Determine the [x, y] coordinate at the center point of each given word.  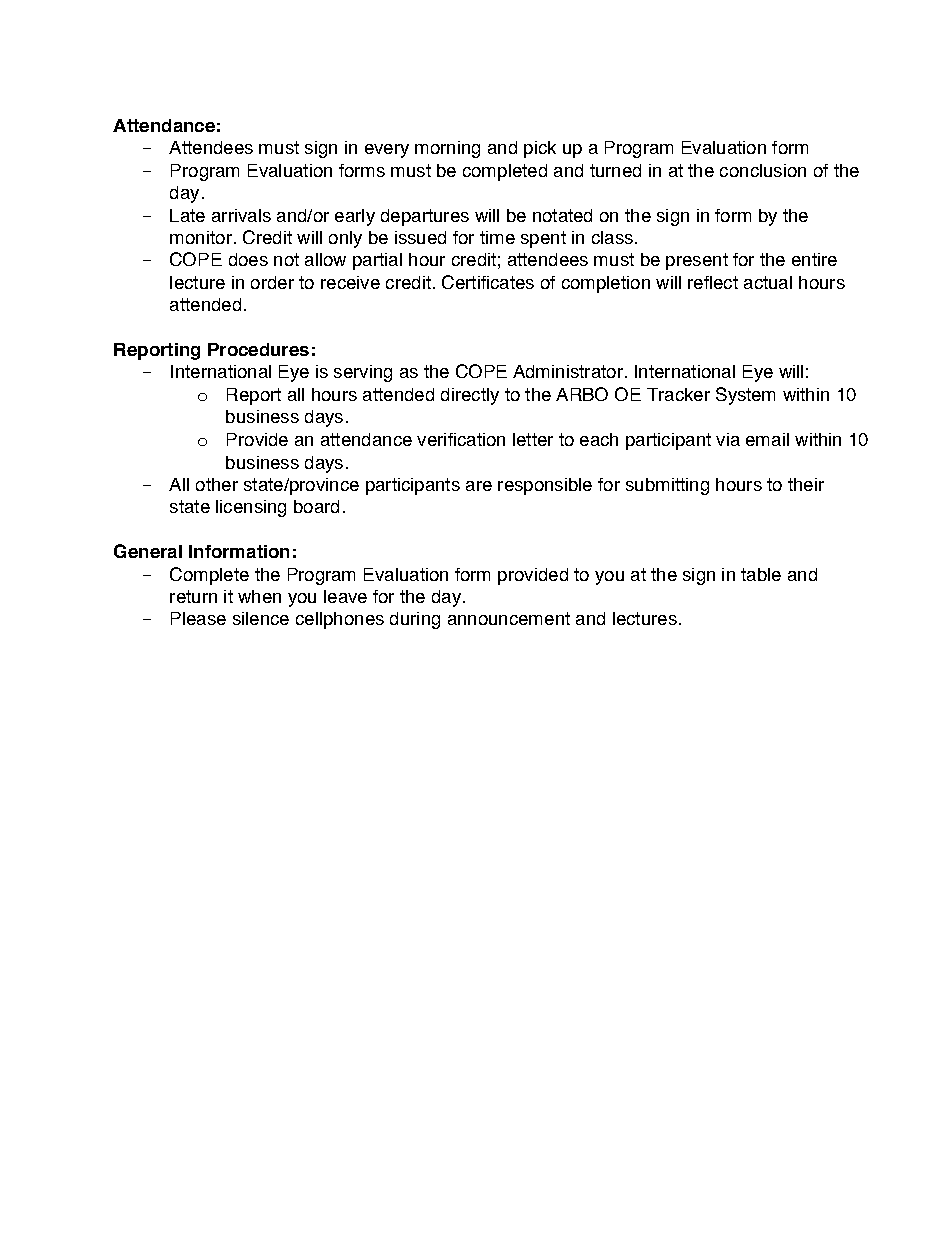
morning [447, 149]
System [745, 396]
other [217, 484]
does [248, 259]
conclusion [763, 170]
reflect [713, 282]
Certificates [488, 282]
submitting [667, 486]
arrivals [241, 215]
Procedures [258, 349]
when [259, 596]
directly [470, 396]
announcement [509, 618]
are [479, 486]
